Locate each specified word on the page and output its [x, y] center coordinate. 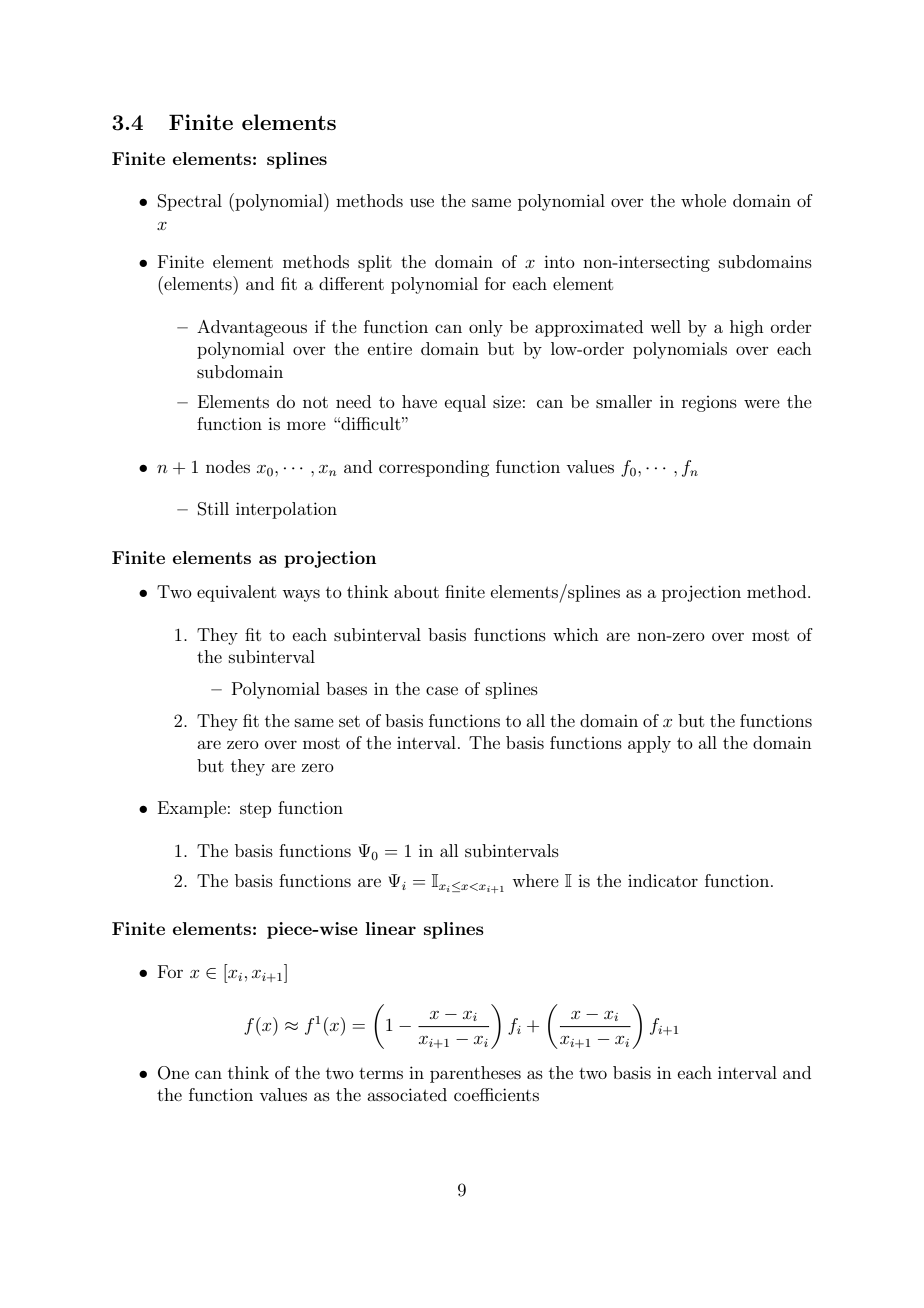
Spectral [190, 202]
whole [703, 200]
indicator [663, 880]
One [173, 1073]
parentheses [475, 1074]
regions [709, 404]
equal [465, 403]
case [442, 690]
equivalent [236, 593]
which [576, 634]
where [535, 880]
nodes [228, 466]
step [255, 810]
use [422, 202]
